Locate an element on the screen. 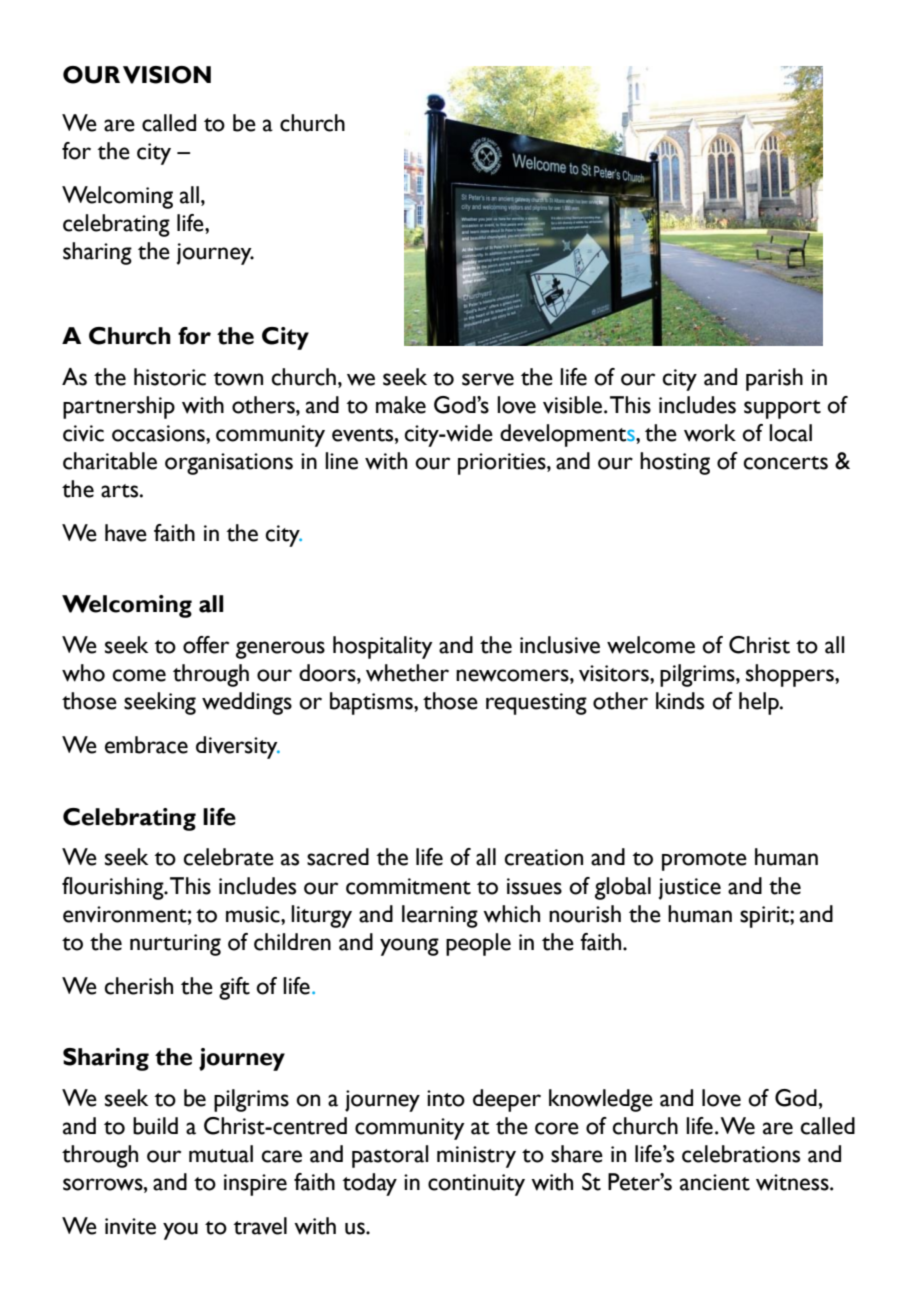 This screenshot has height=1313, width=924. continuity is located at coordinates (476, 1185).
